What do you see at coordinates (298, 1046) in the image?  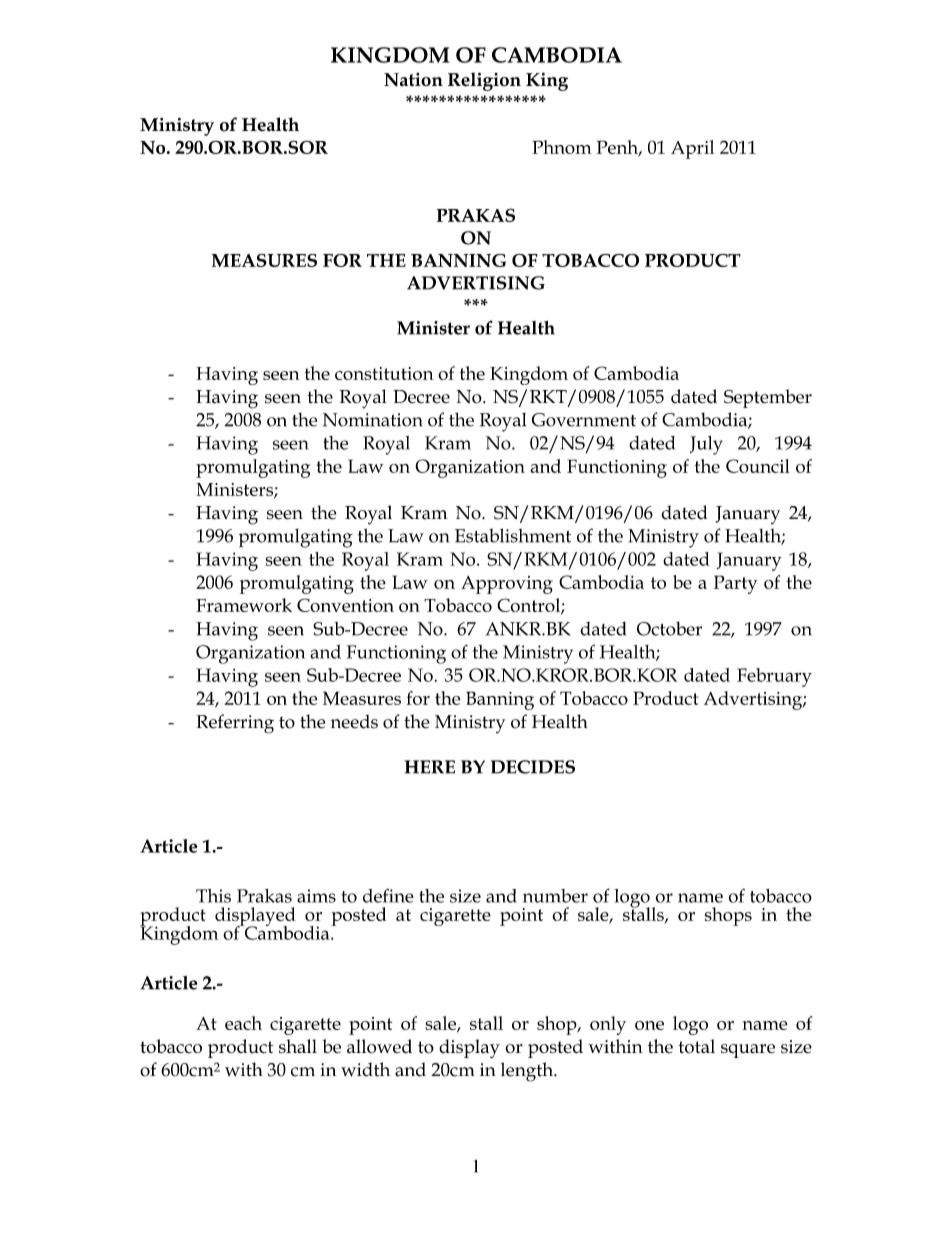 I see `shall` at bounding box center [298, 1046].
